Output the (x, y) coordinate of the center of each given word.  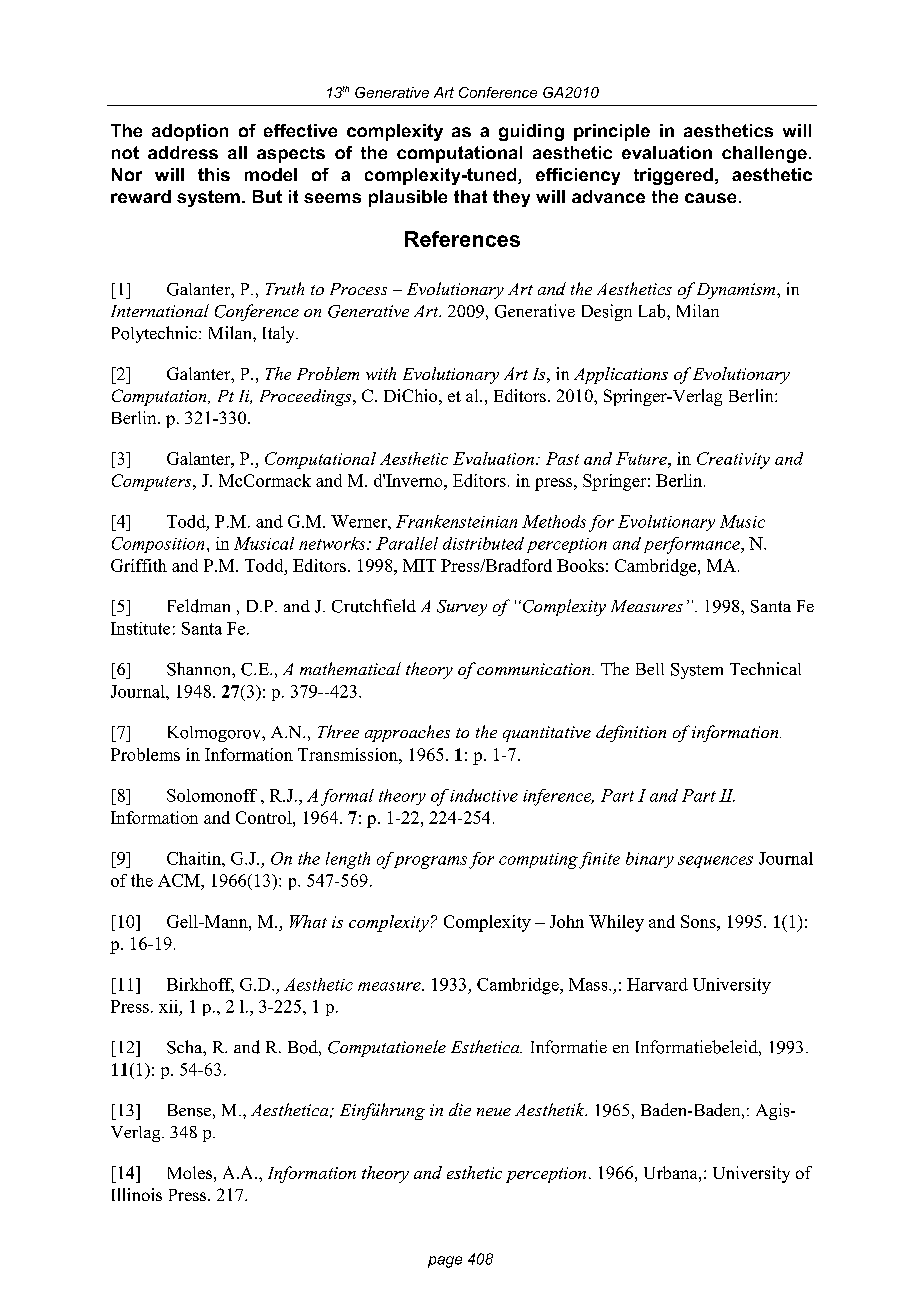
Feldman (199, 606)
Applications (621, 375)
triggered (673, 176)
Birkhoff (200, 985)
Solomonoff (212, 795)
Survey (462, 608)
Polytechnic (154, 334)
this (214, 174)
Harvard (657, 984)
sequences (715, 862)
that (470, 196)
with (381, 373)
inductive (484, 795)
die (460, 1109)
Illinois (137, 1194)
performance (693, 545)
